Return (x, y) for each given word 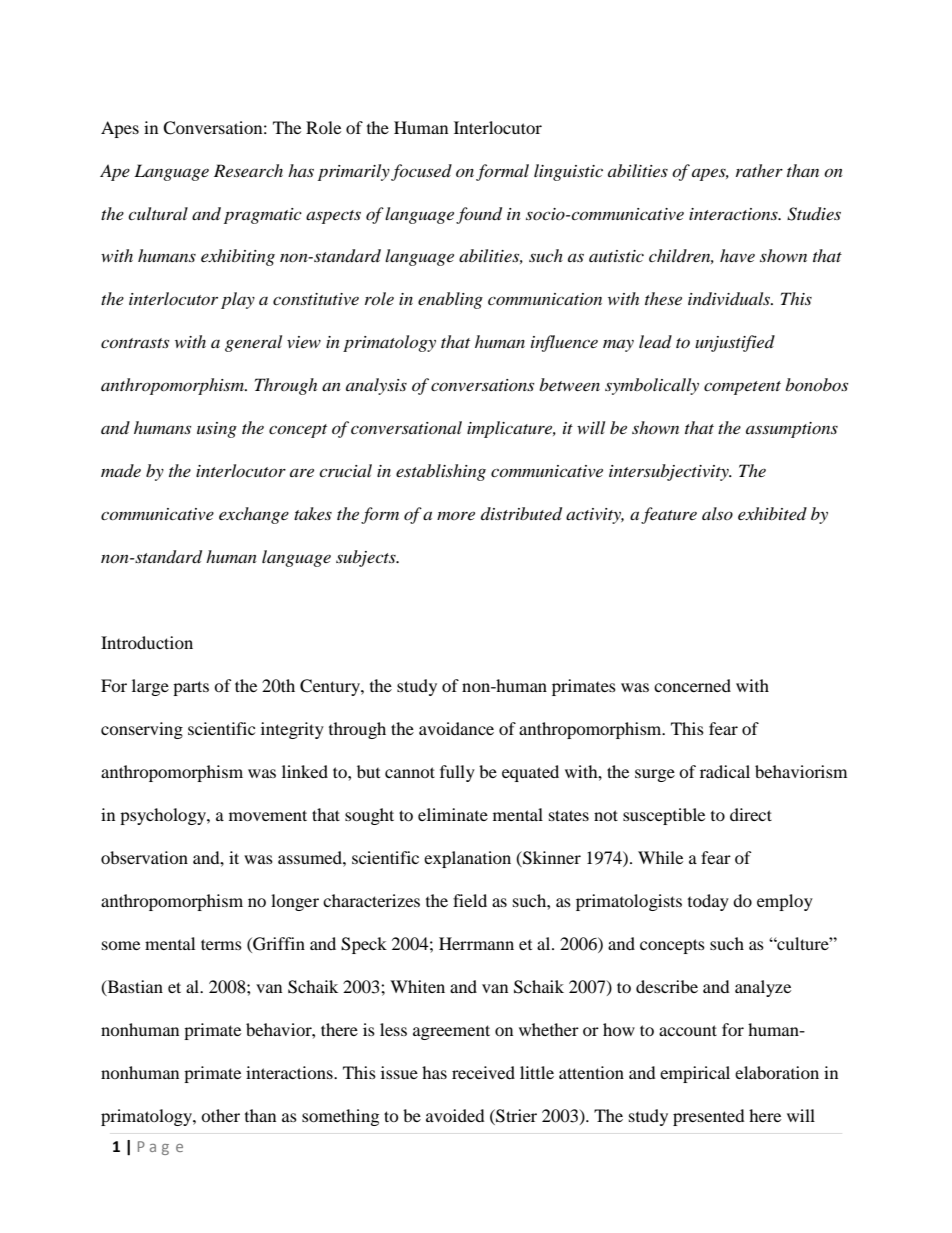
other (220, 1115)
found (479, 215)
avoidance (456, 728)
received (483, 1072)
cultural (158, 213)
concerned (692, 685)
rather (759, 170)
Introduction (147, 642)
